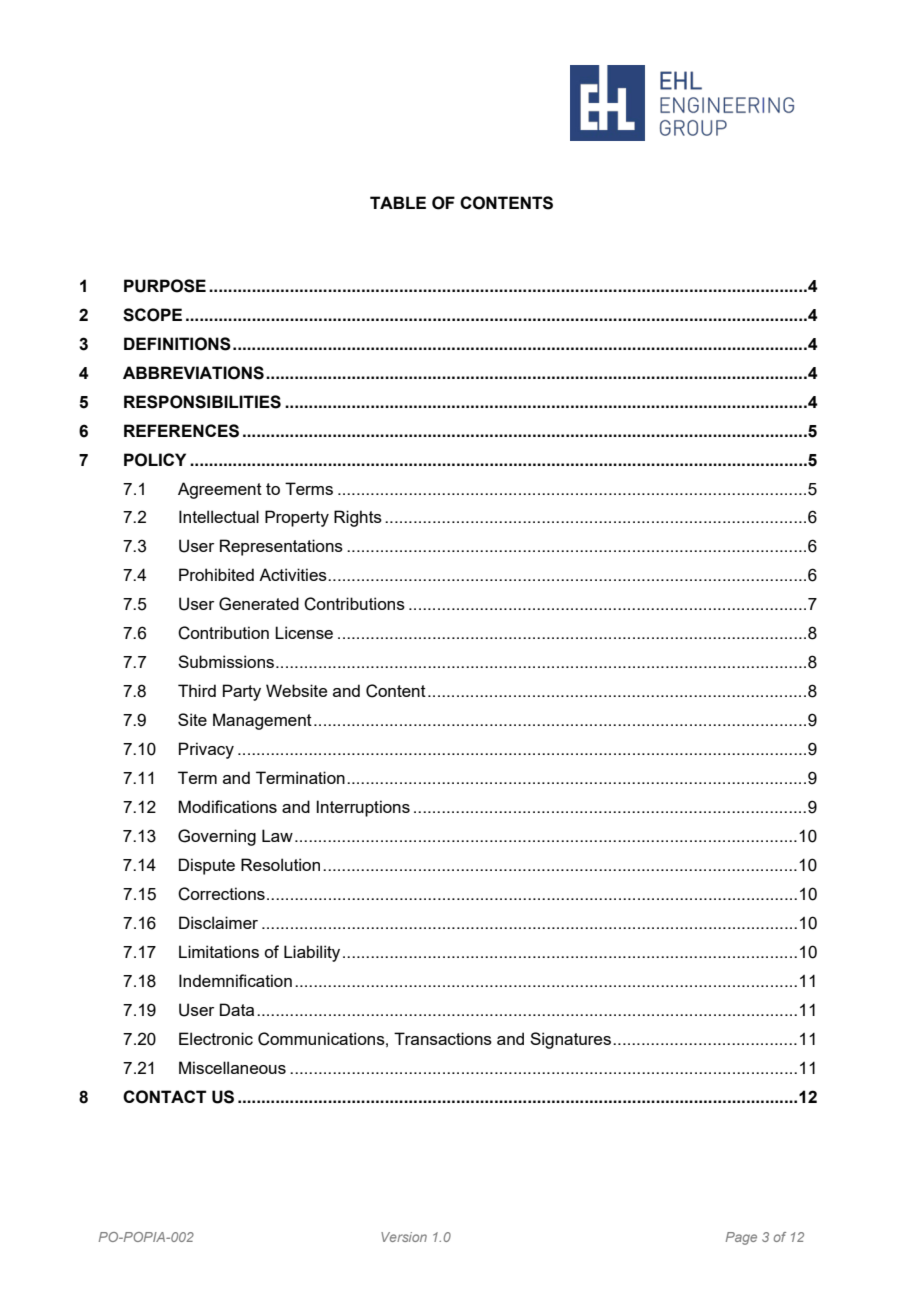 This screenshot has width=924, height=1307. I want to click on Rights, so click(358, 518).
